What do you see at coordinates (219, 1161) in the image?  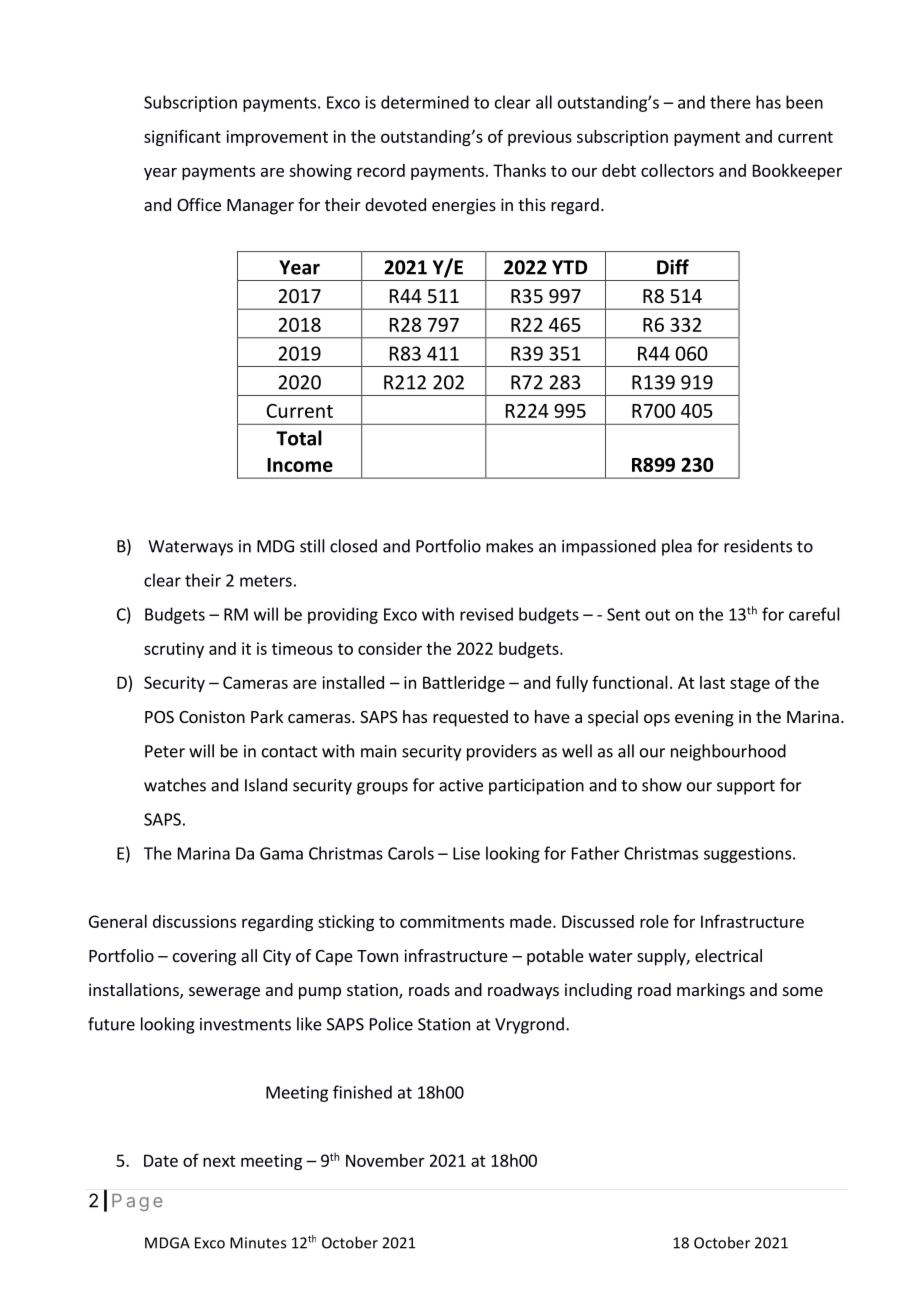 I see `next` at bounding box center [219, 1161].
